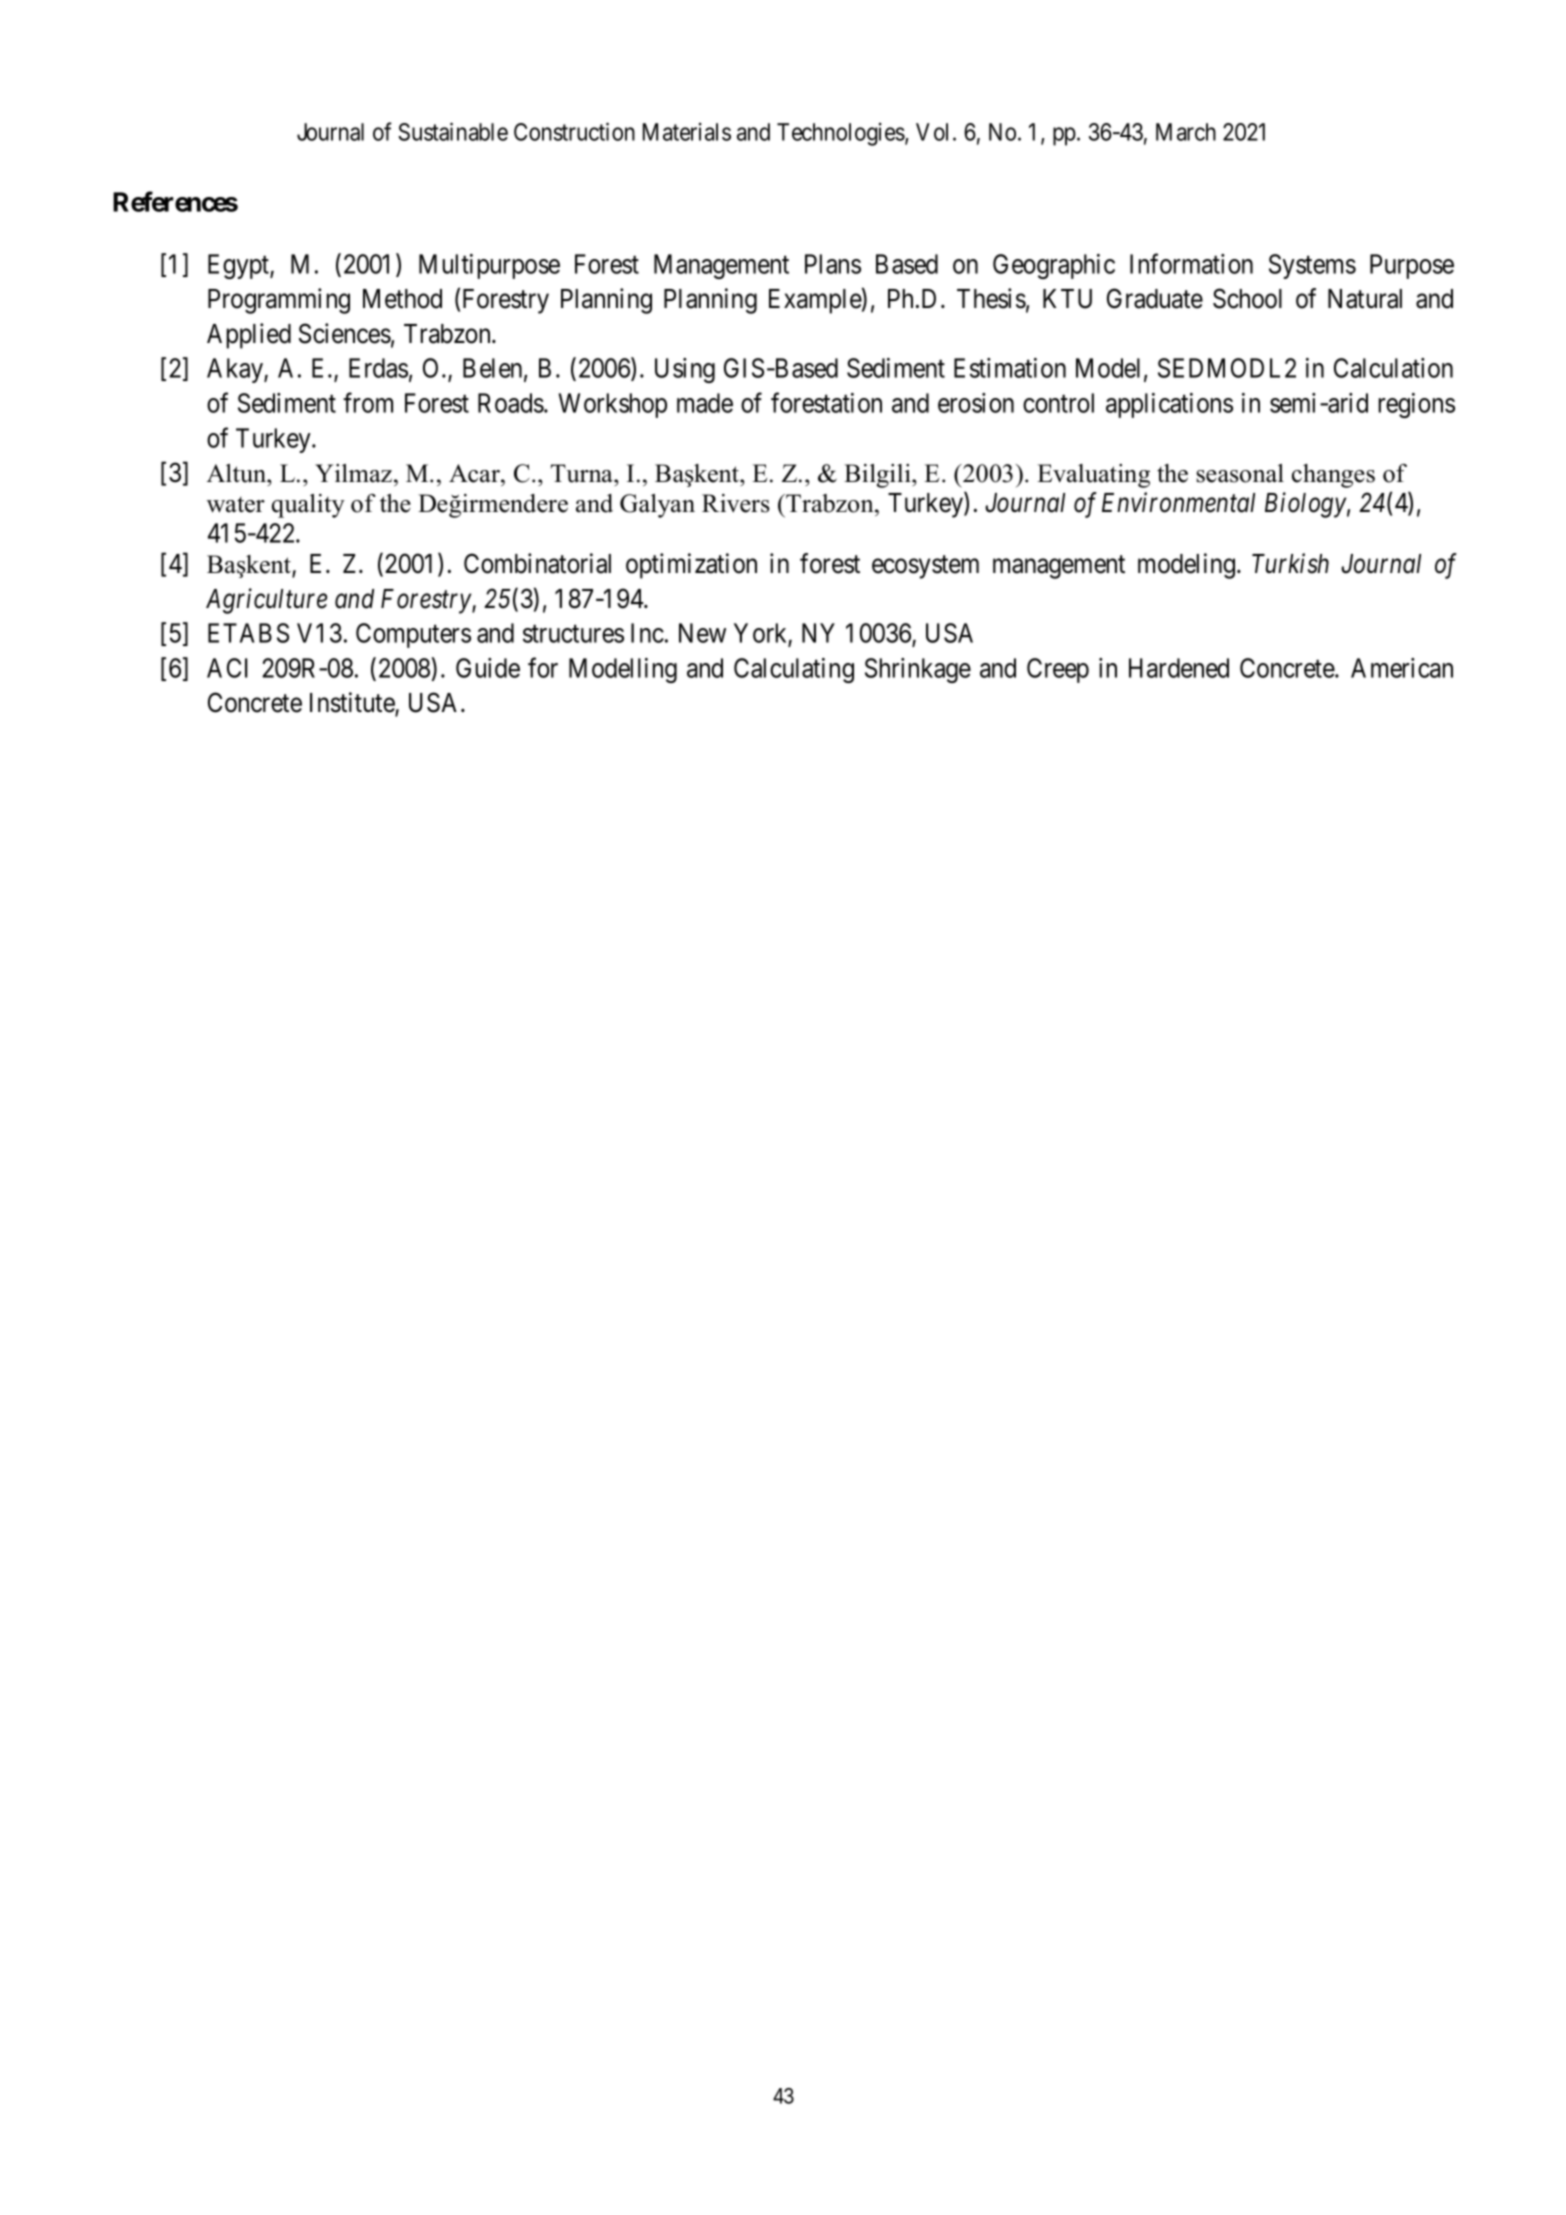 This page has height=2215, width=1566. What do you see at coordinates (353, 703) in the page?
I see `Institute` at bounding box center [353, 703].
